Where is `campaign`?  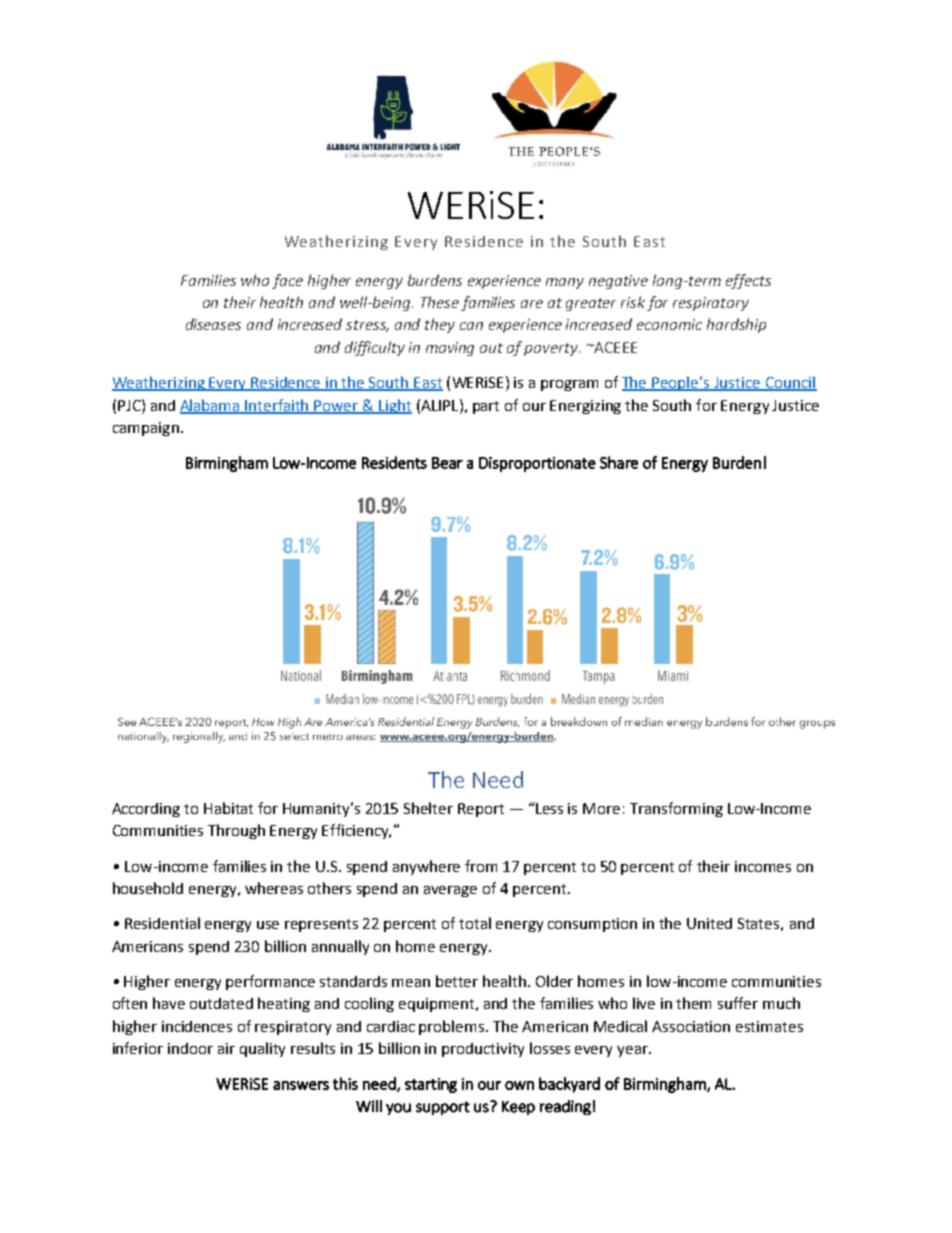 campaign is located at coordinates (146, 429).
